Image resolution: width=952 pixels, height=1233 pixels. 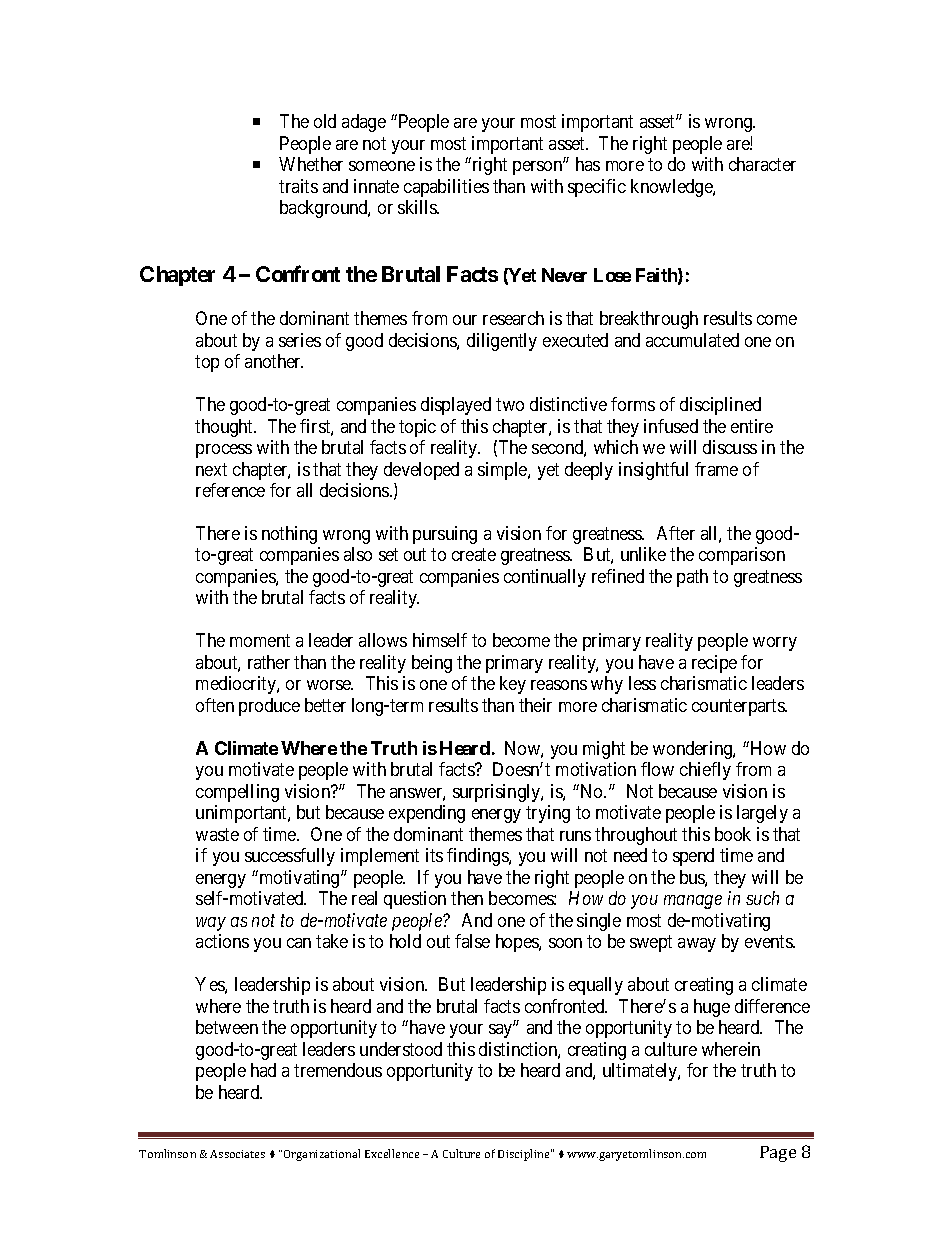 I want to click on findings, so click(x=478, y=857).
